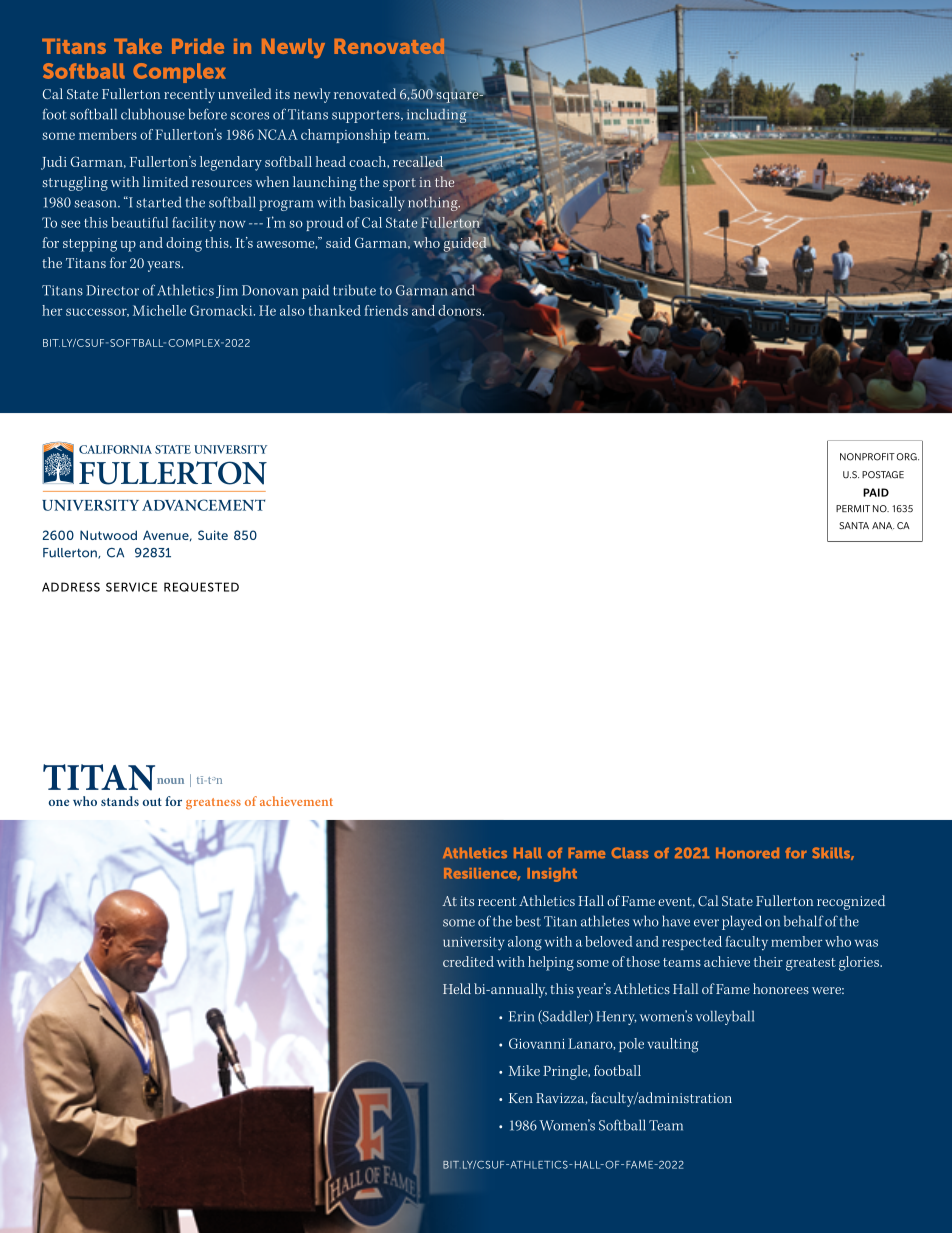 The height and width of the image is (1233, 952). Describe the element at coordinates (213, 535) in the image. I see `Suite` at that location.
